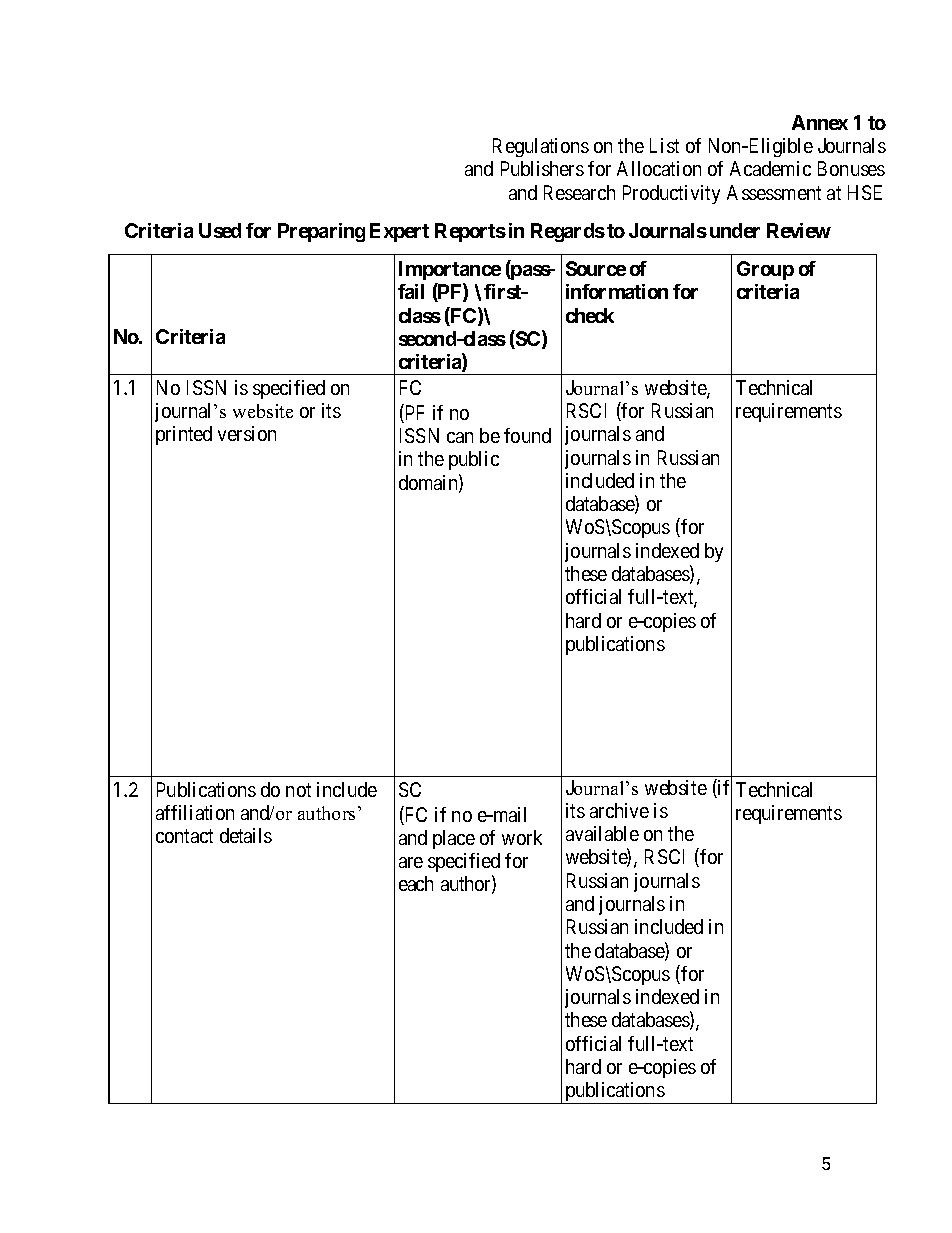  Describe the element at coordinates (602, 833) in the document. I see `available` at that location.
